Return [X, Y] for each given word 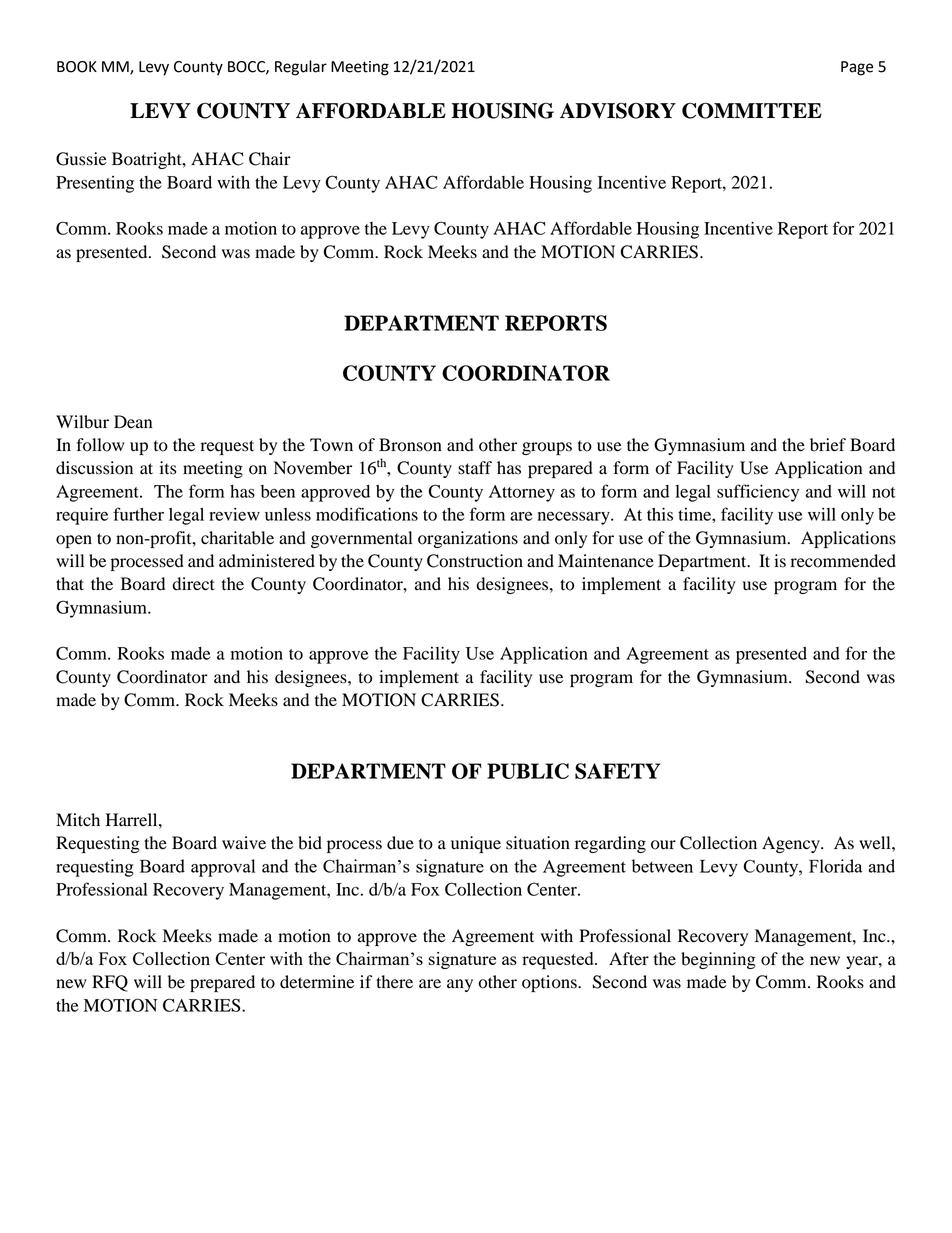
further [138, 514]
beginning [718, 960]
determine [317, 982]
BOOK [77, 67]
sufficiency [758, 493]
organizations [468, 539]
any [460, 985]
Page [857, 68]
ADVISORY [618, 111]
